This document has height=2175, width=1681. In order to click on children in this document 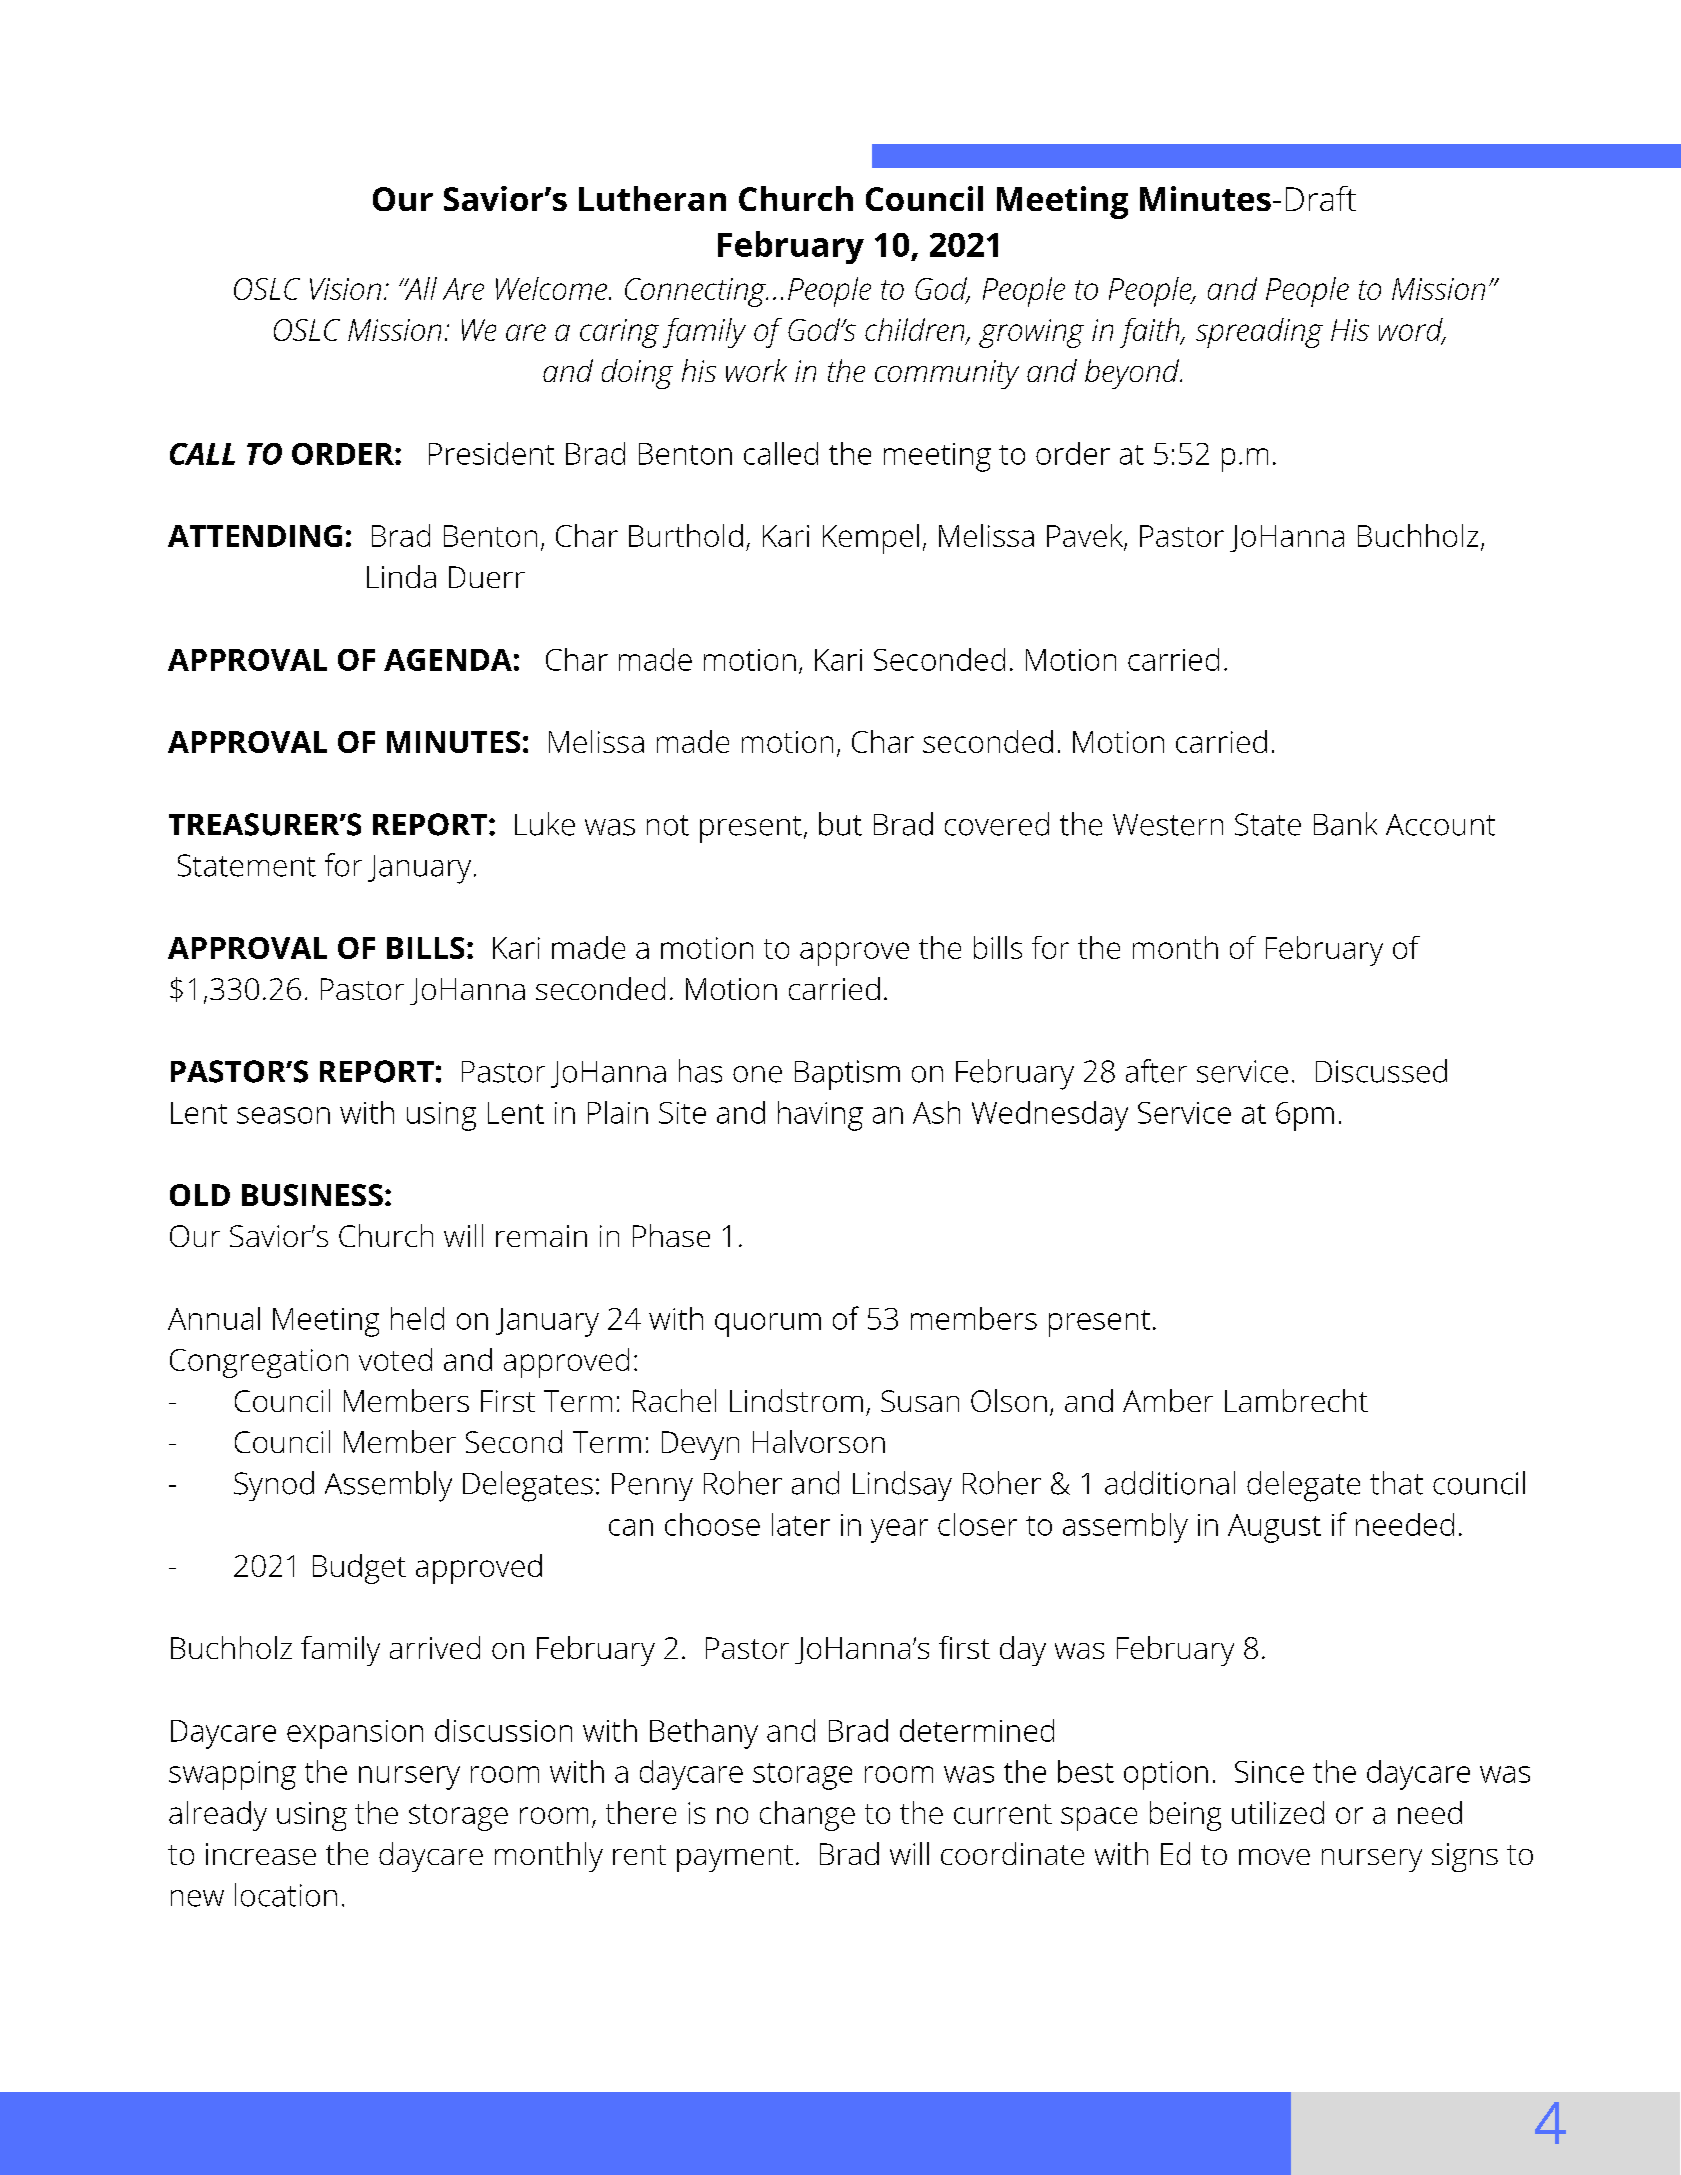, I will do `click(916, 331)`.
